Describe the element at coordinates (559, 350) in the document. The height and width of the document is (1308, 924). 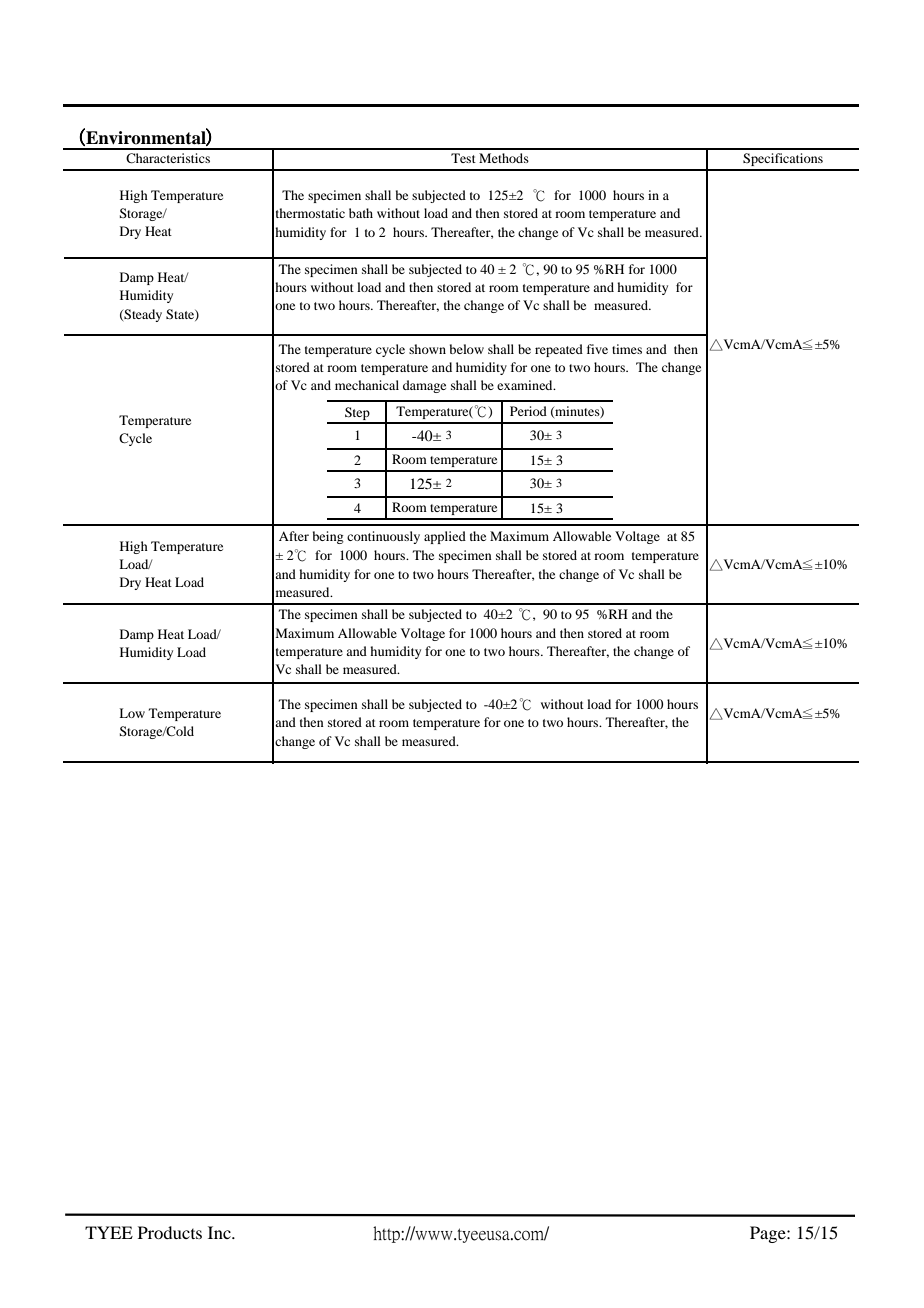
I see `repeated` at that location.
